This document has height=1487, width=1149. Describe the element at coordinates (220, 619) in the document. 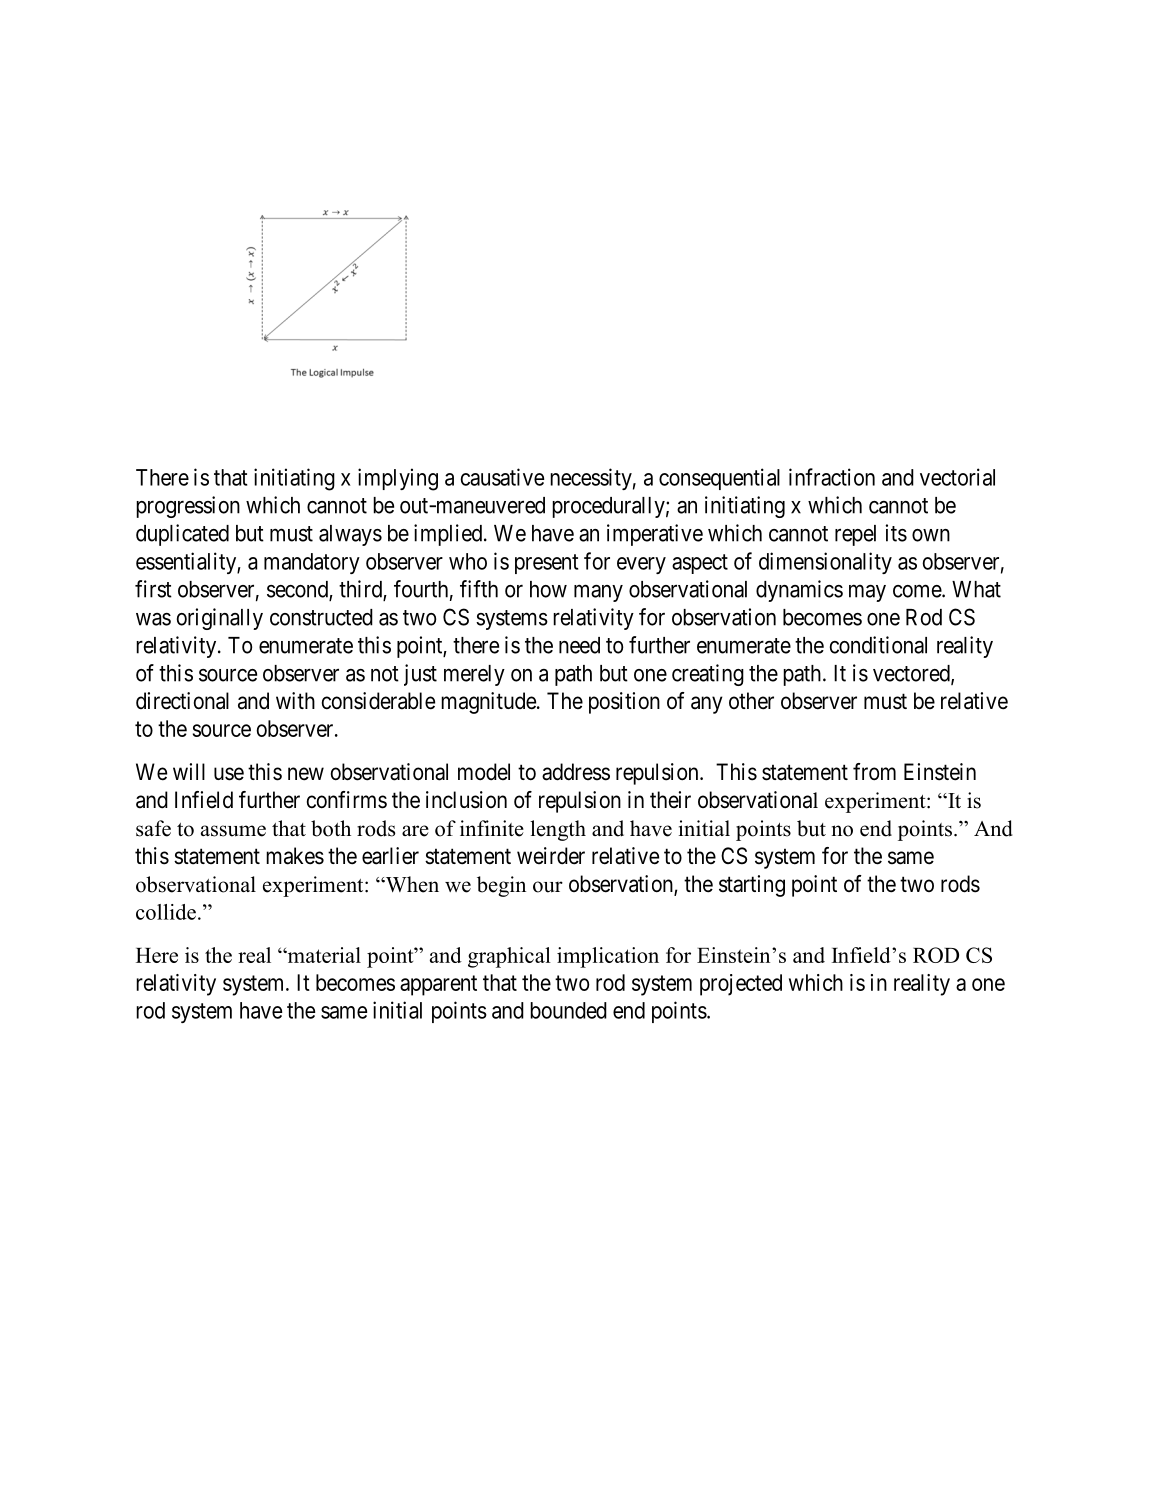

I see `originally` at that location.
